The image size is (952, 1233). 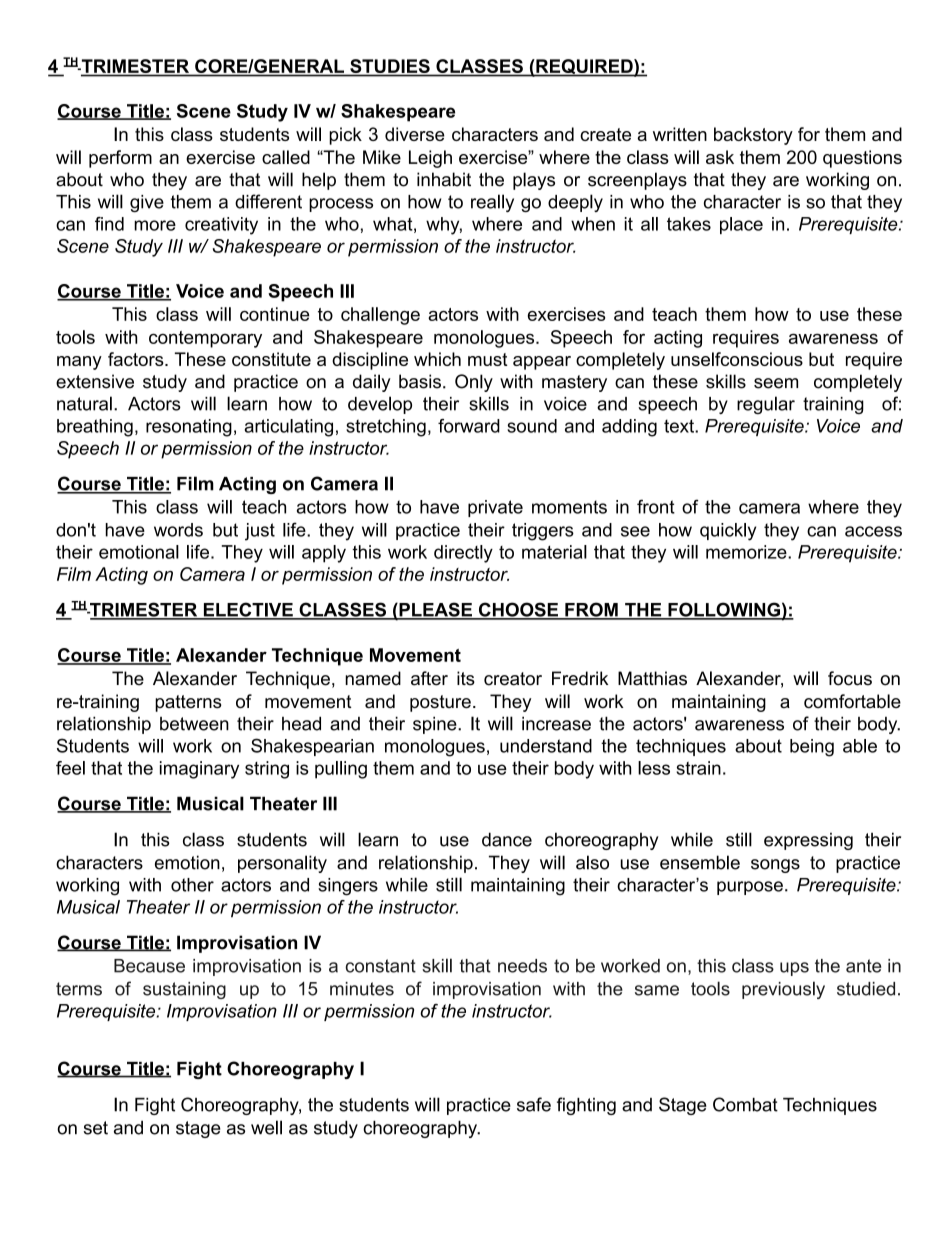 What do you see at coordinates (415, 134) in the document?
I see `diverse` at bounding box center [415, 134].
